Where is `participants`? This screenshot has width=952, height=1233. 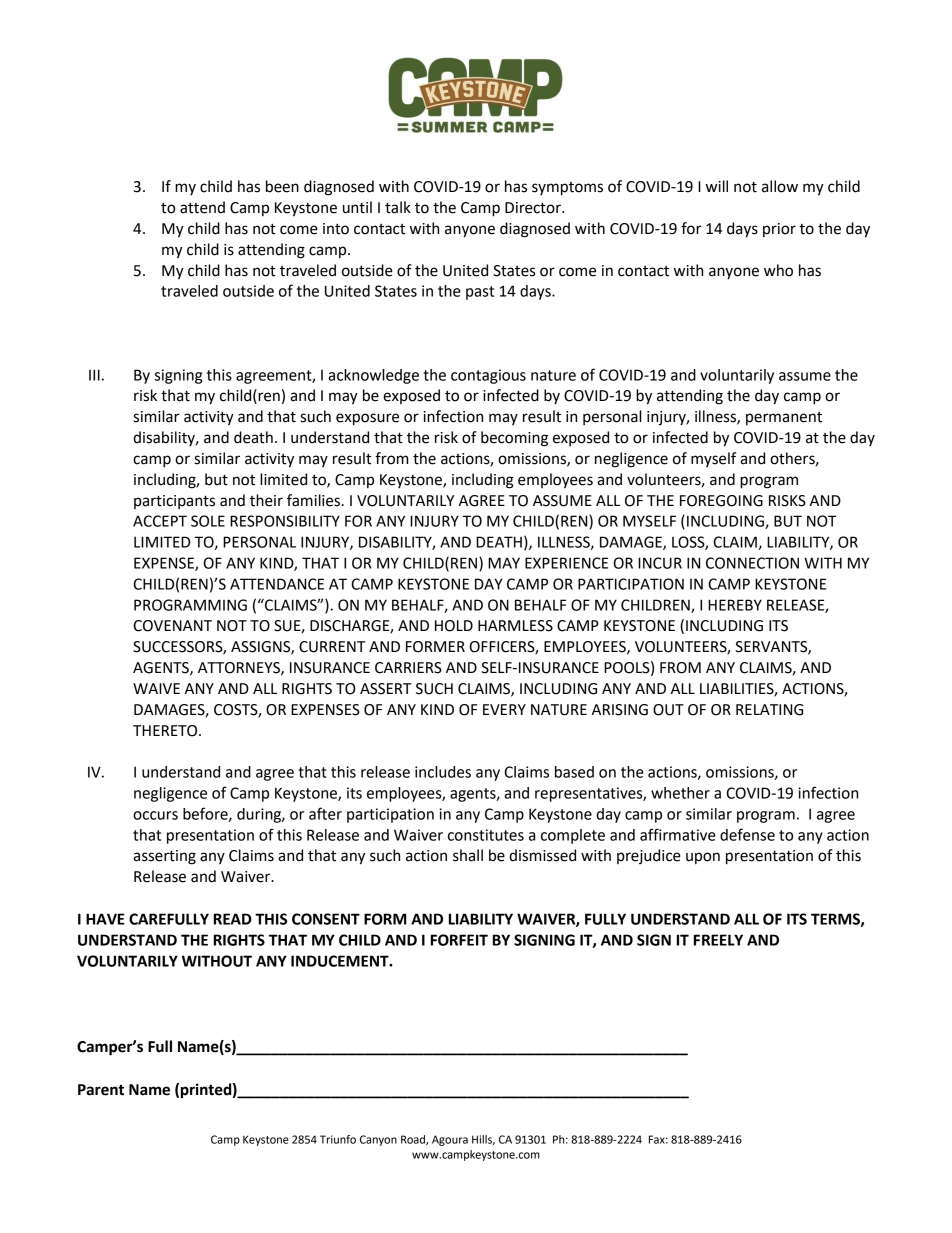
participants is located at coordinates (174, 502).
